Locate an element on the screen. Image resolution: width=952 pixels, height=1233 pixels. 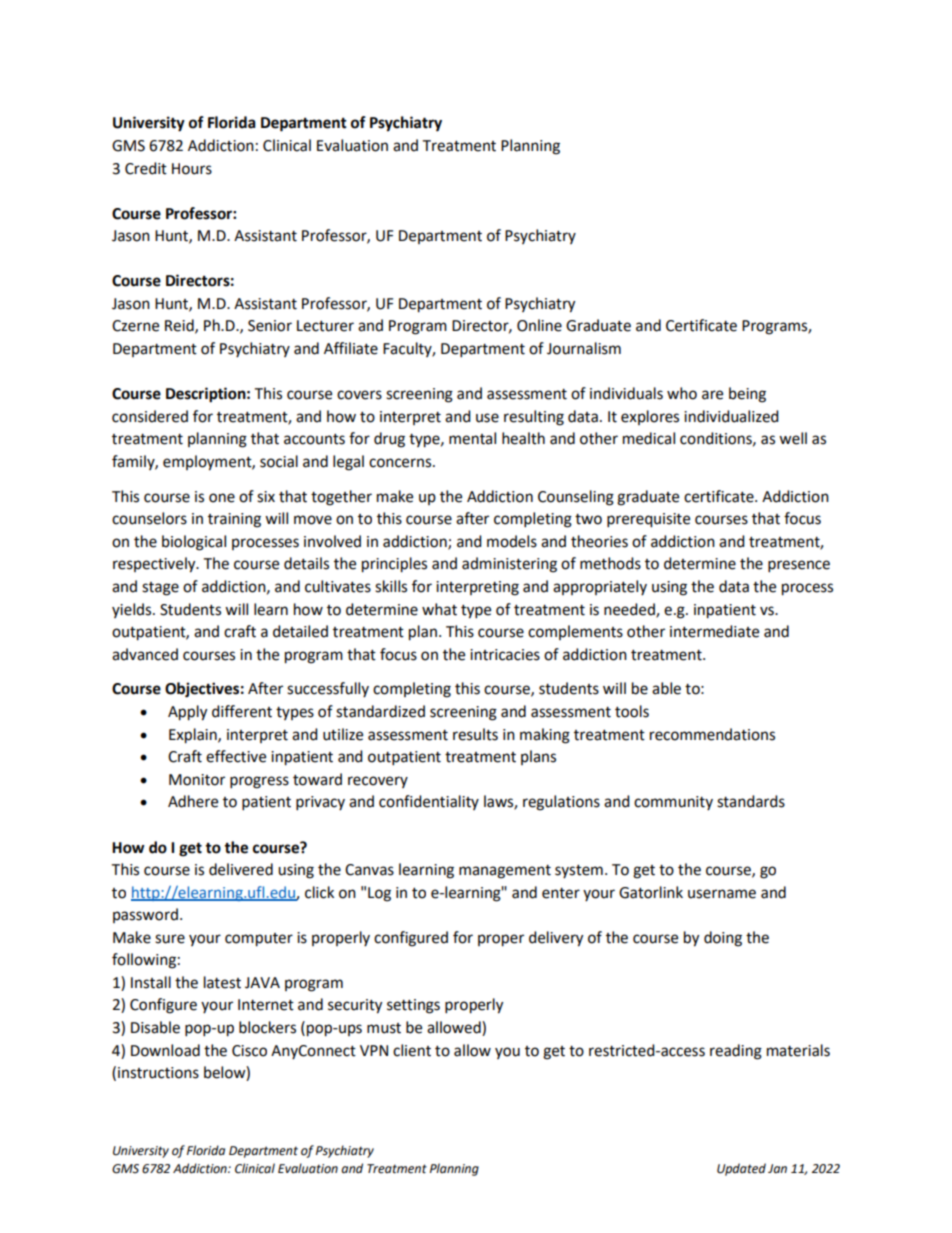
intermediate is located at coordinates (714, 631).
